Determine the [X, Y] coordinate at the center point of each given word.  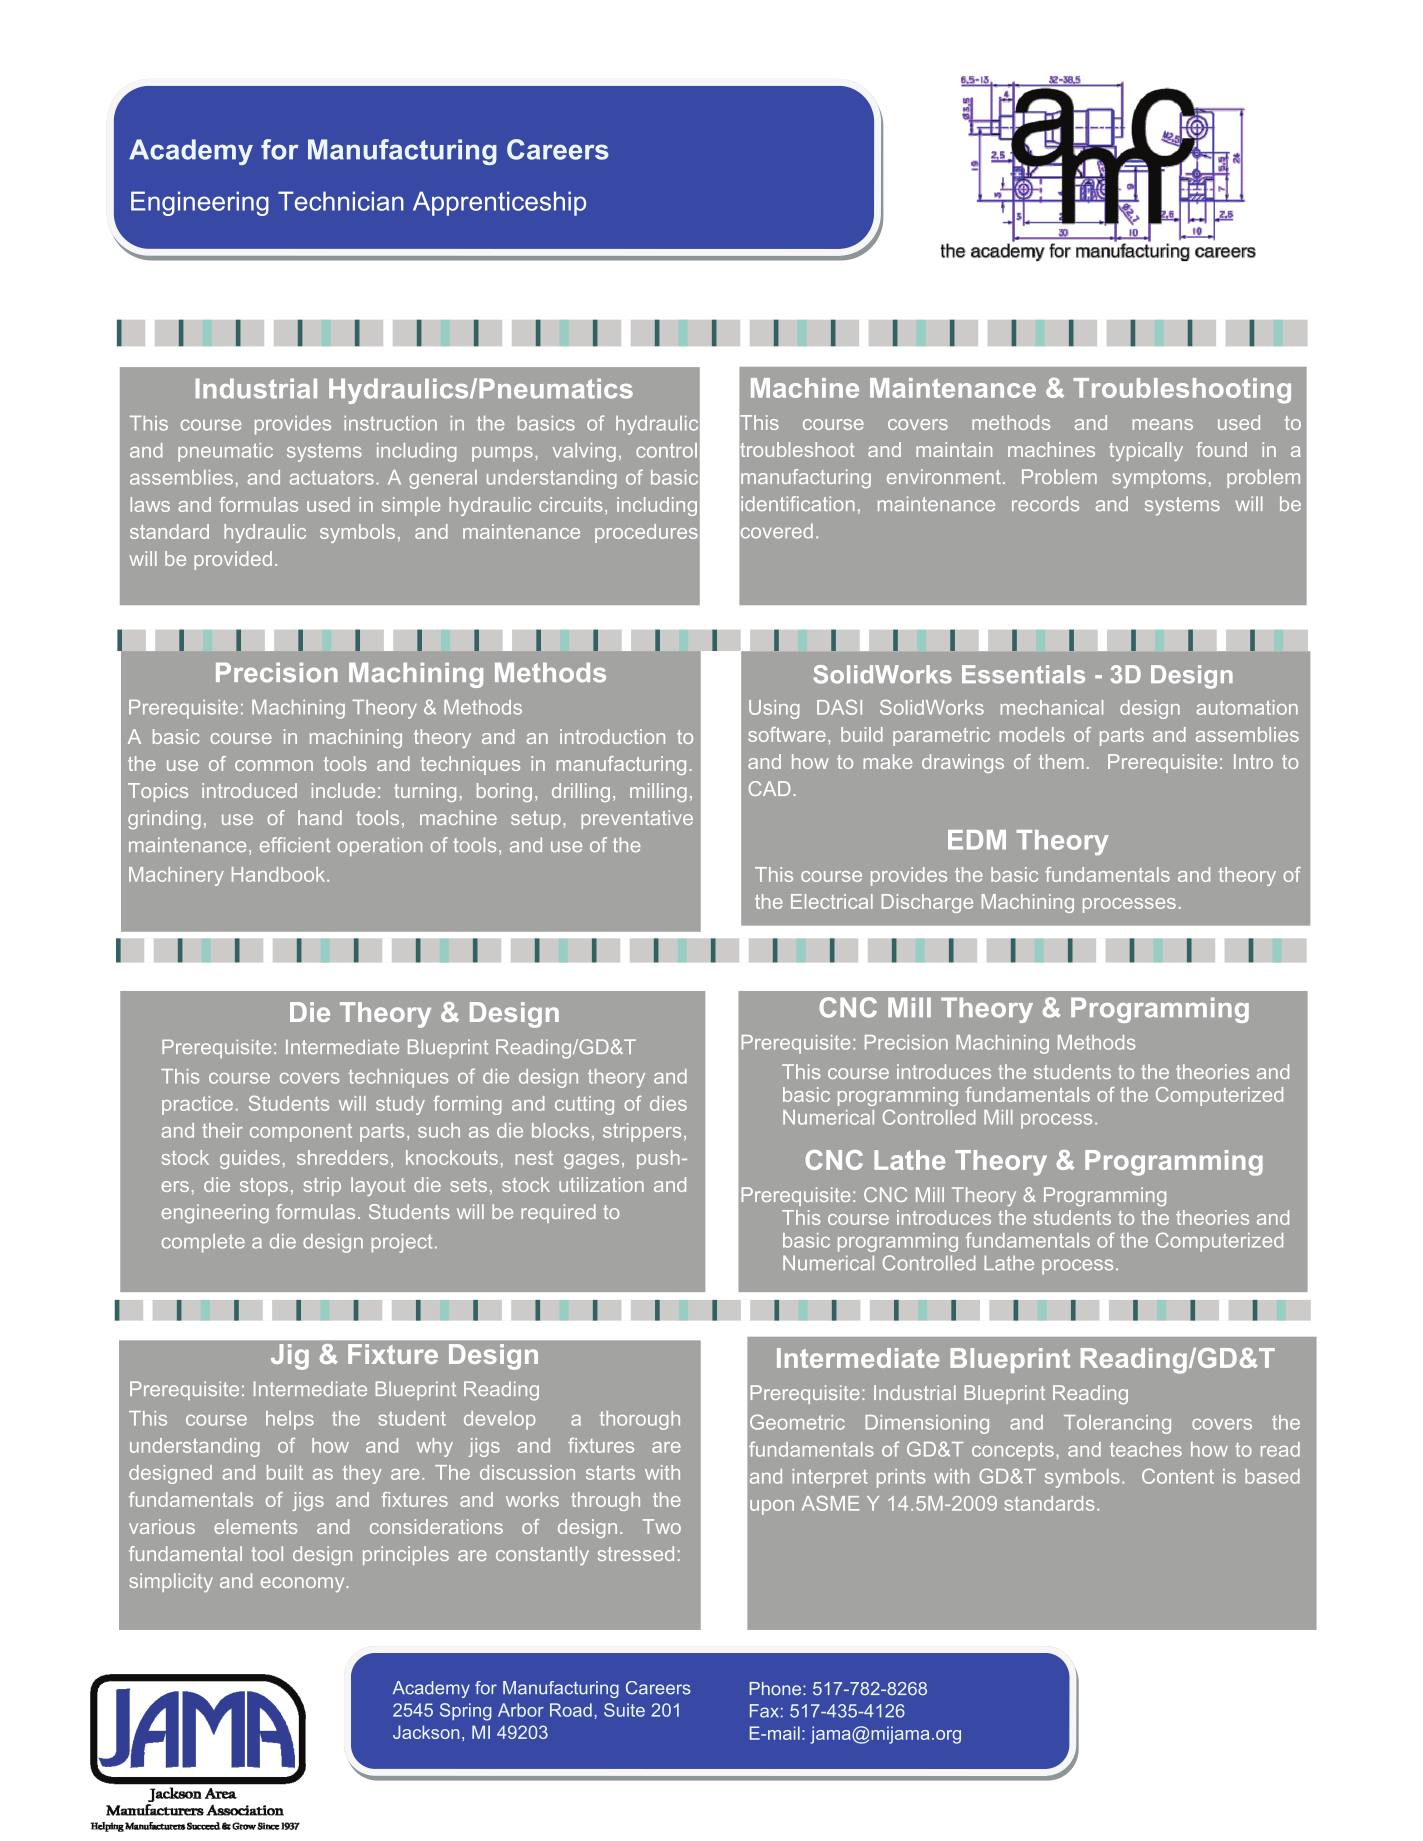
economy [304, 1584]
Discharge [927, 903]
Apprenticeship [499, 203]
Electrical [832, 901]
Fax [764, 1711]
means [1163, 424]
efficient [295, 844]
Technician [341, 201]
